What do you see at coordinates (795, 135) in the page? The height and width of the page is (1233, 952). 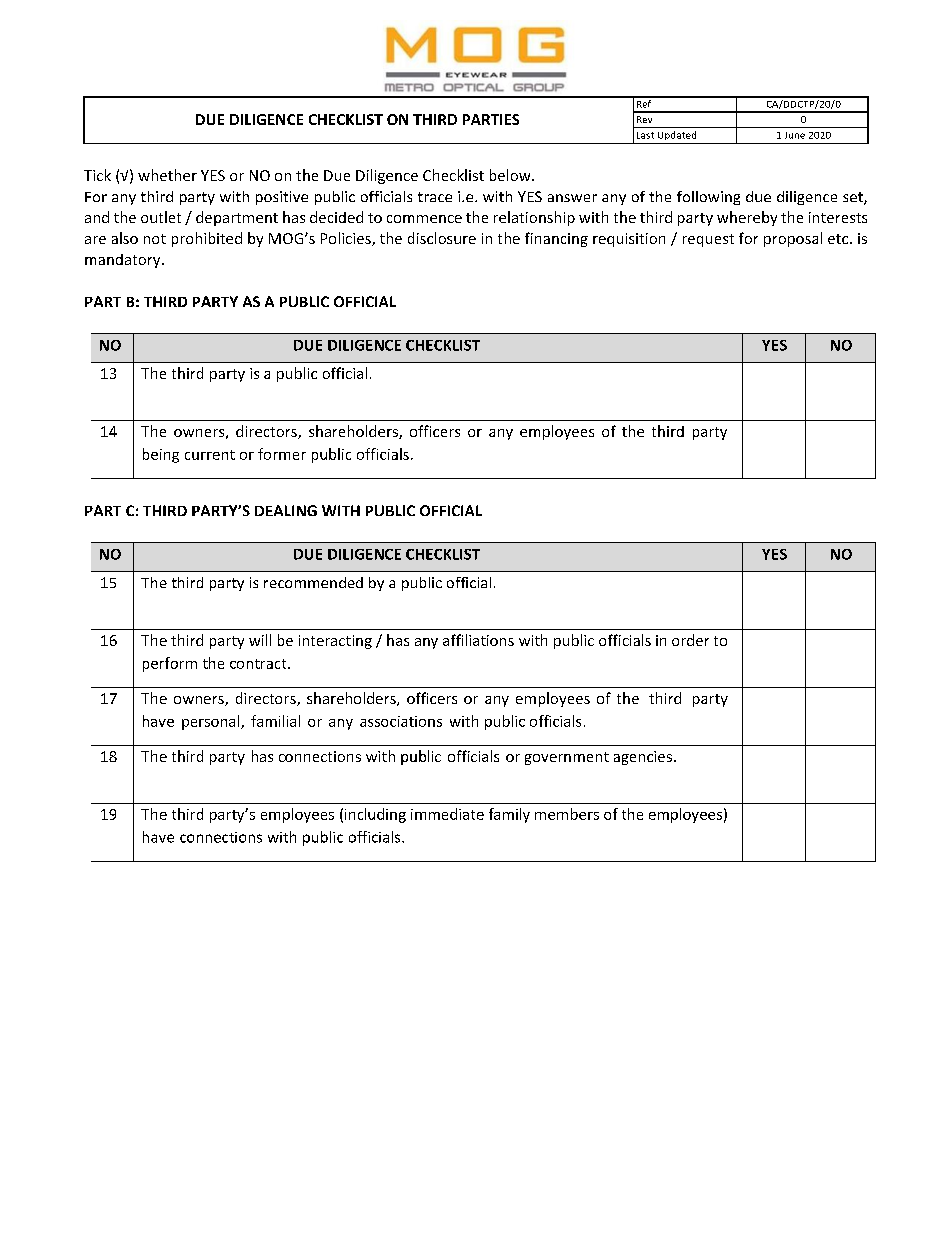 I see `June` at bounding box center [795, 135].
